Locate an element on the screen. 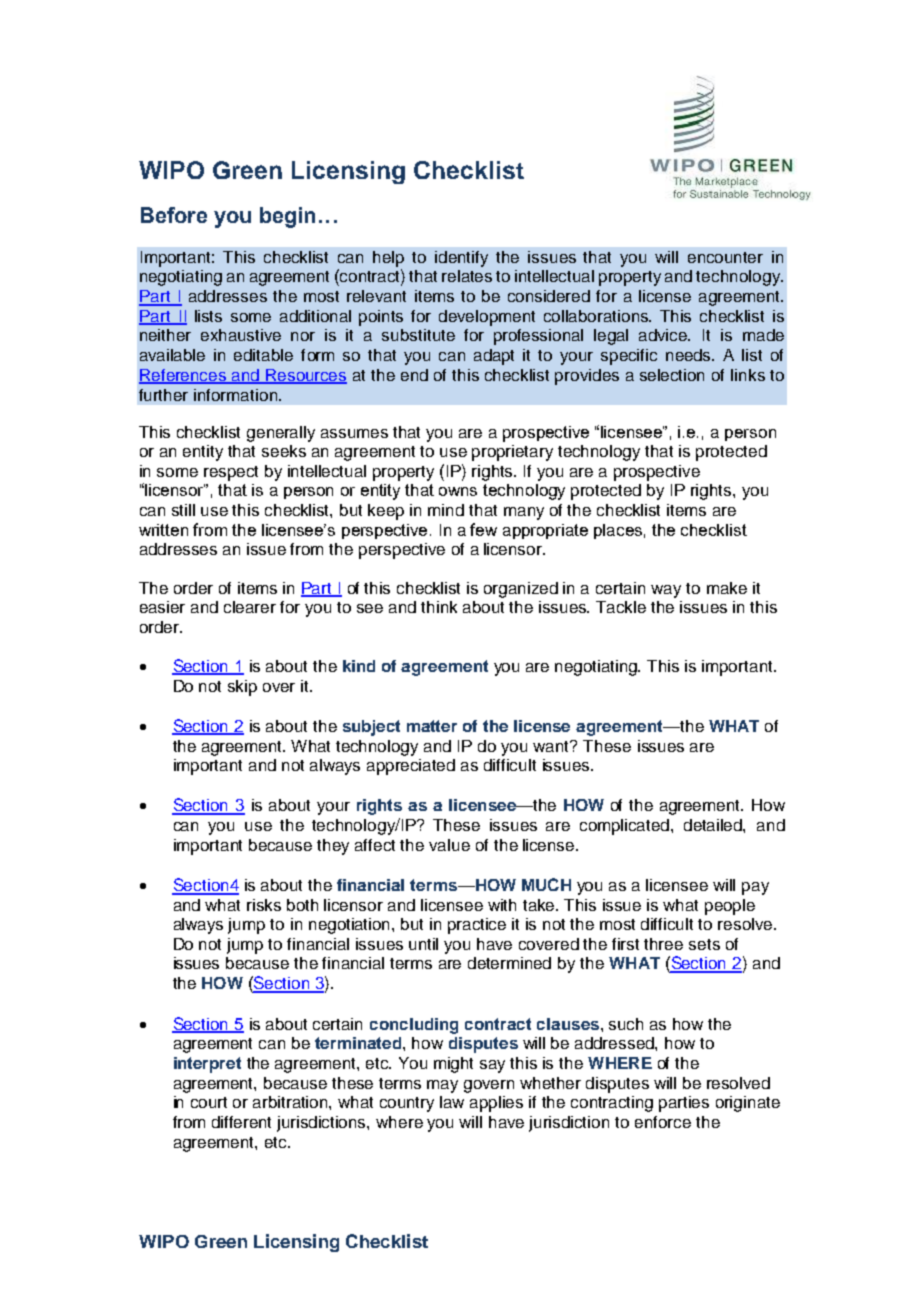  identify is located at coordinates (461, 259).
